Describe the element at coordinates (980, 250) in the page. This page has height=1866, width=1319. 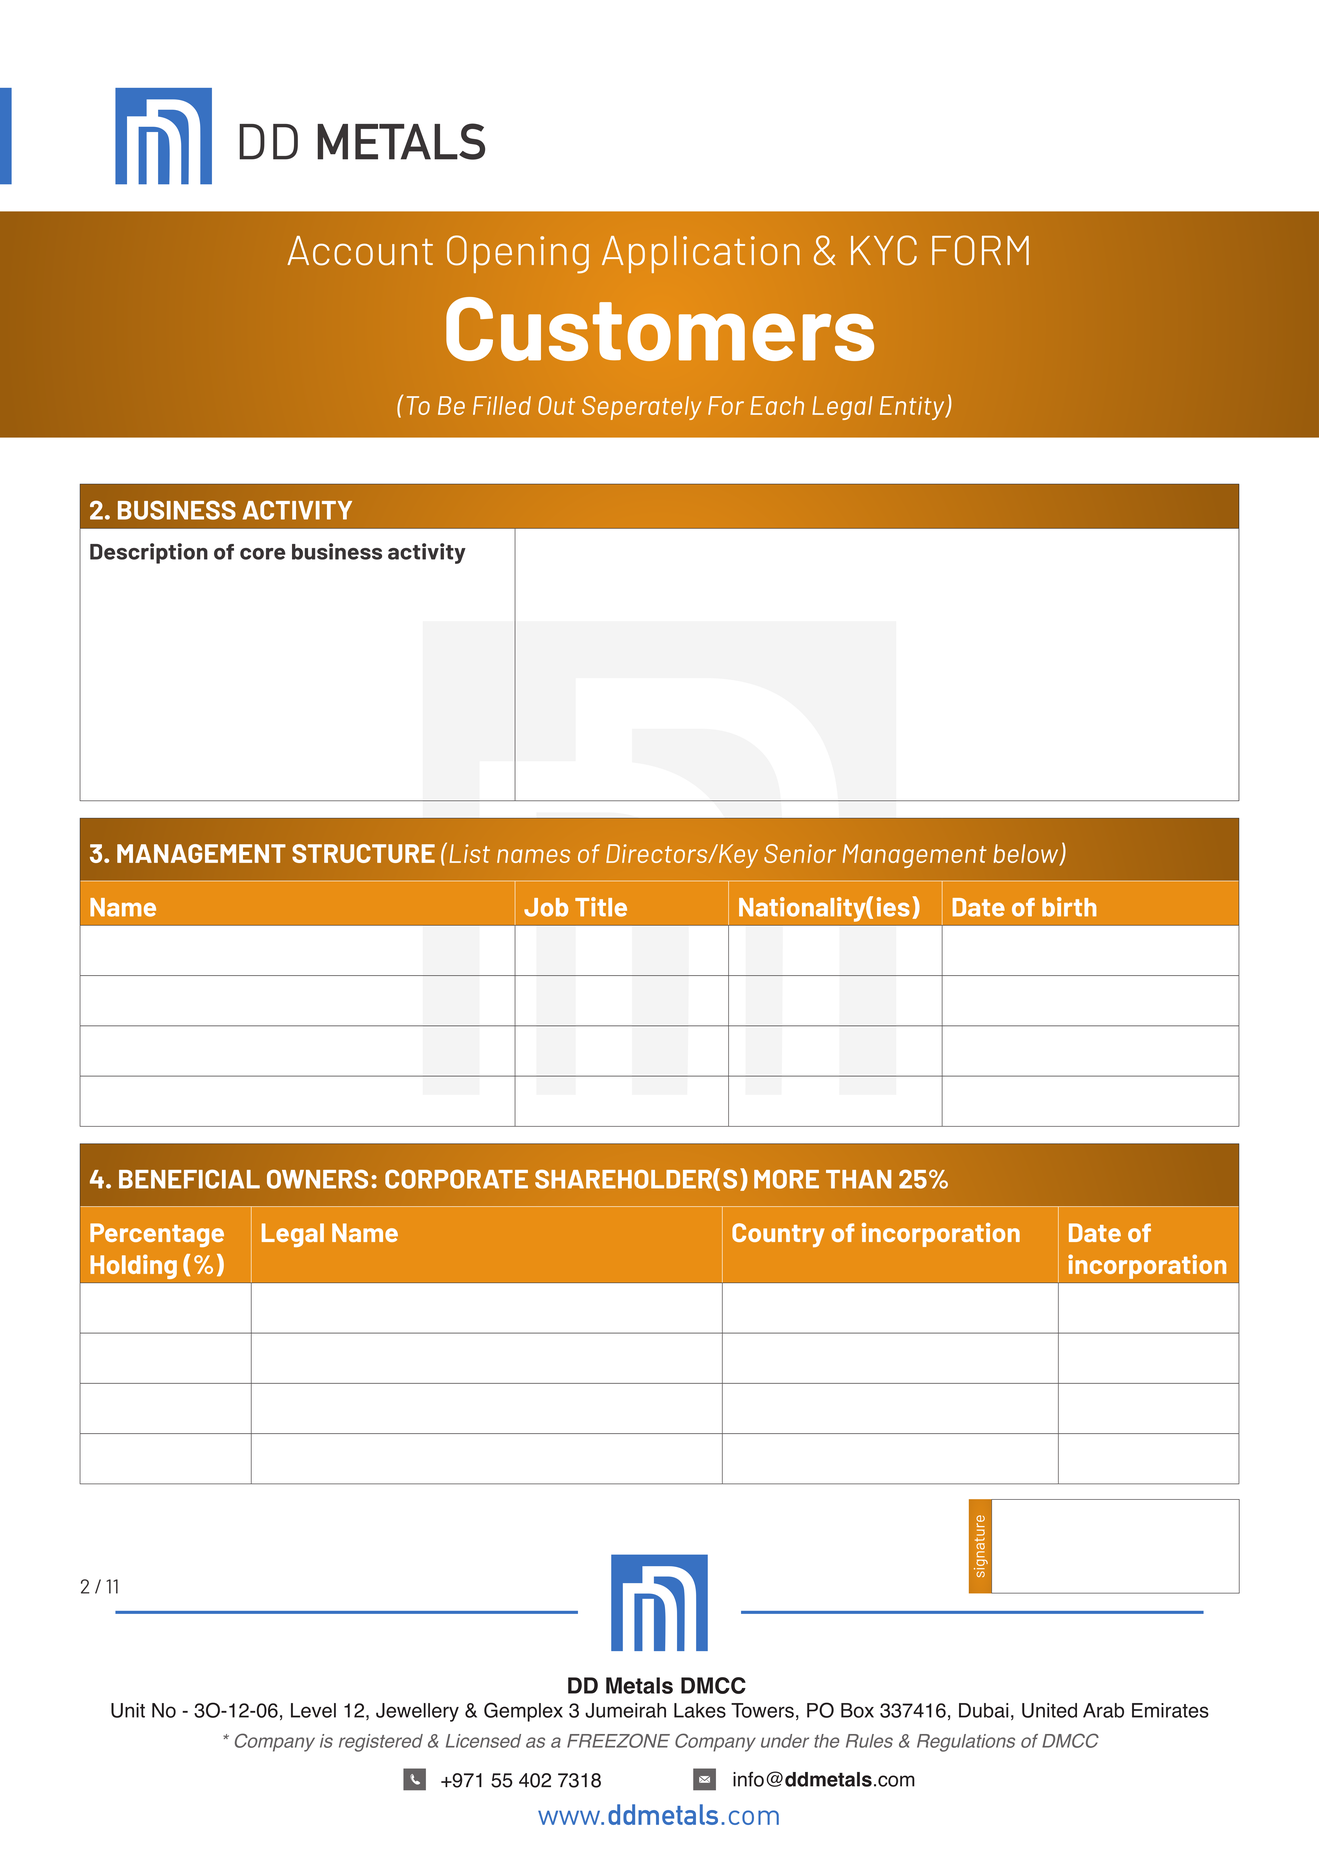
I see `FORM` at that location.
